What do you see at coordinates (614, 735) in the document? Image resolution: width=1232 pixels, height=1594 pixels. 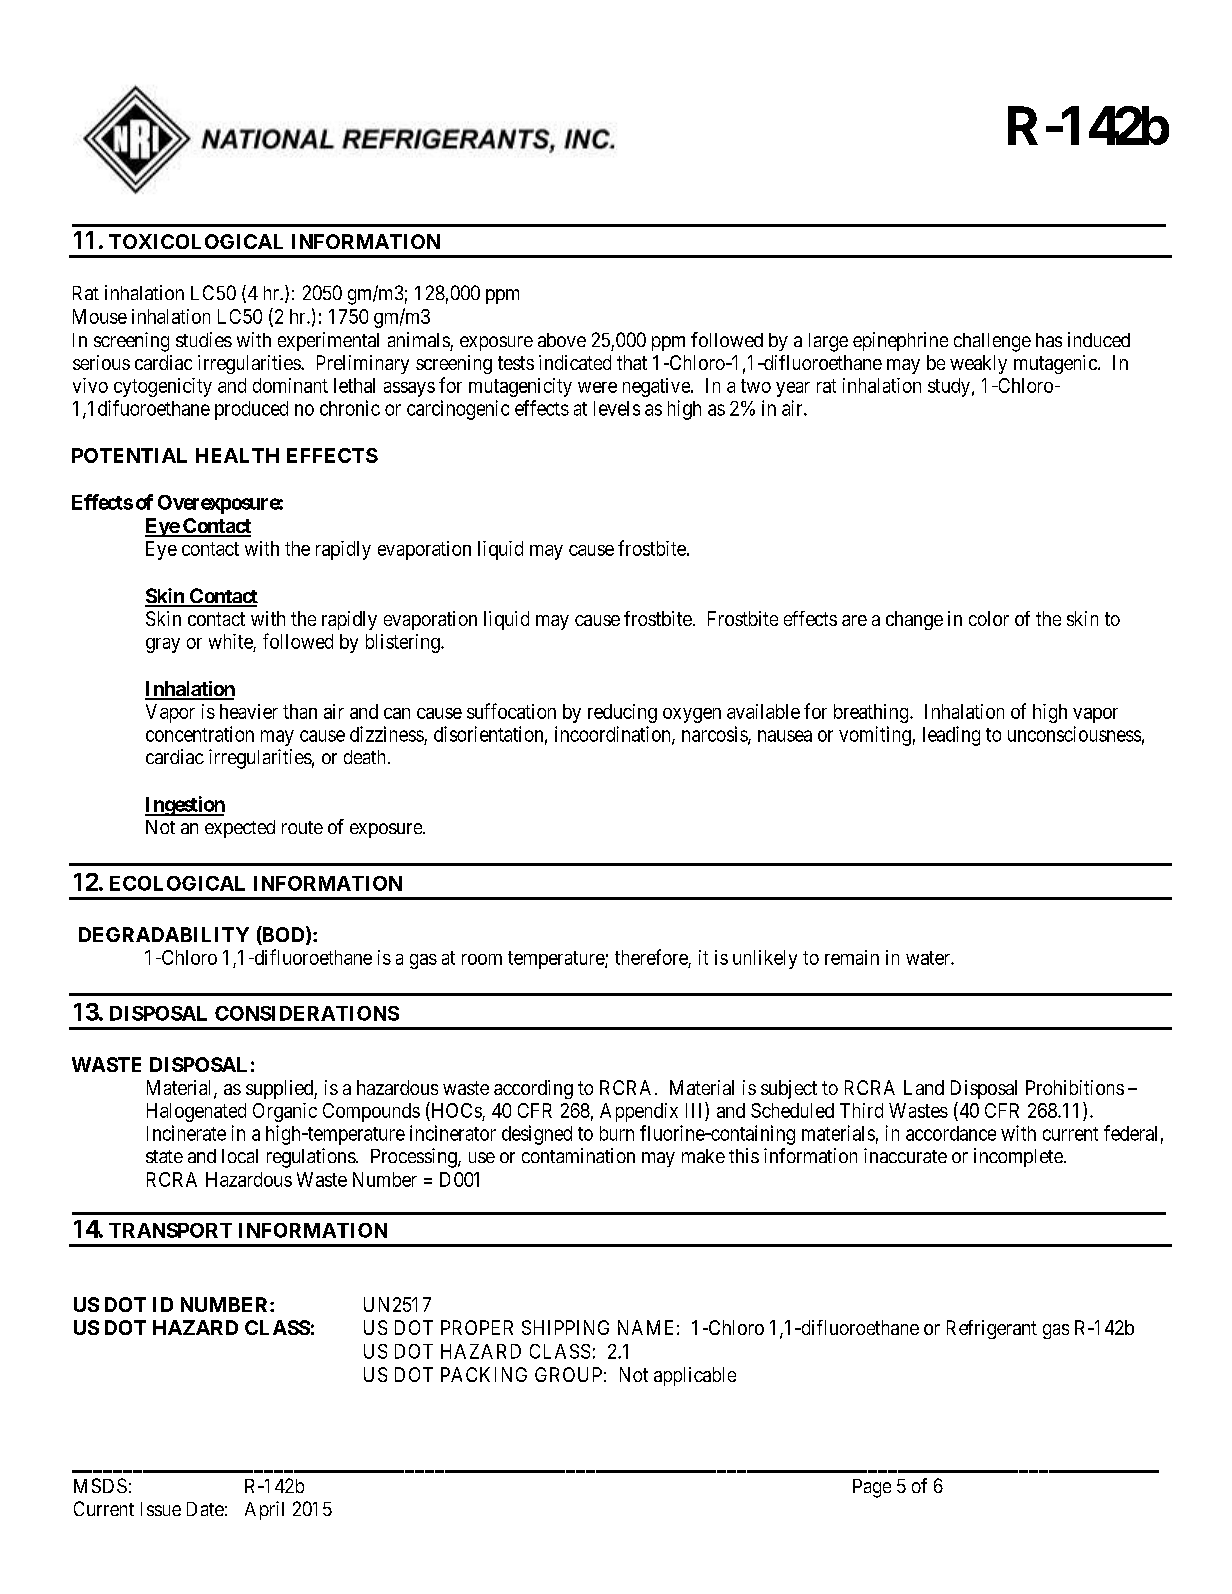 I see `incoordination` at bounding box center [614, 735].
